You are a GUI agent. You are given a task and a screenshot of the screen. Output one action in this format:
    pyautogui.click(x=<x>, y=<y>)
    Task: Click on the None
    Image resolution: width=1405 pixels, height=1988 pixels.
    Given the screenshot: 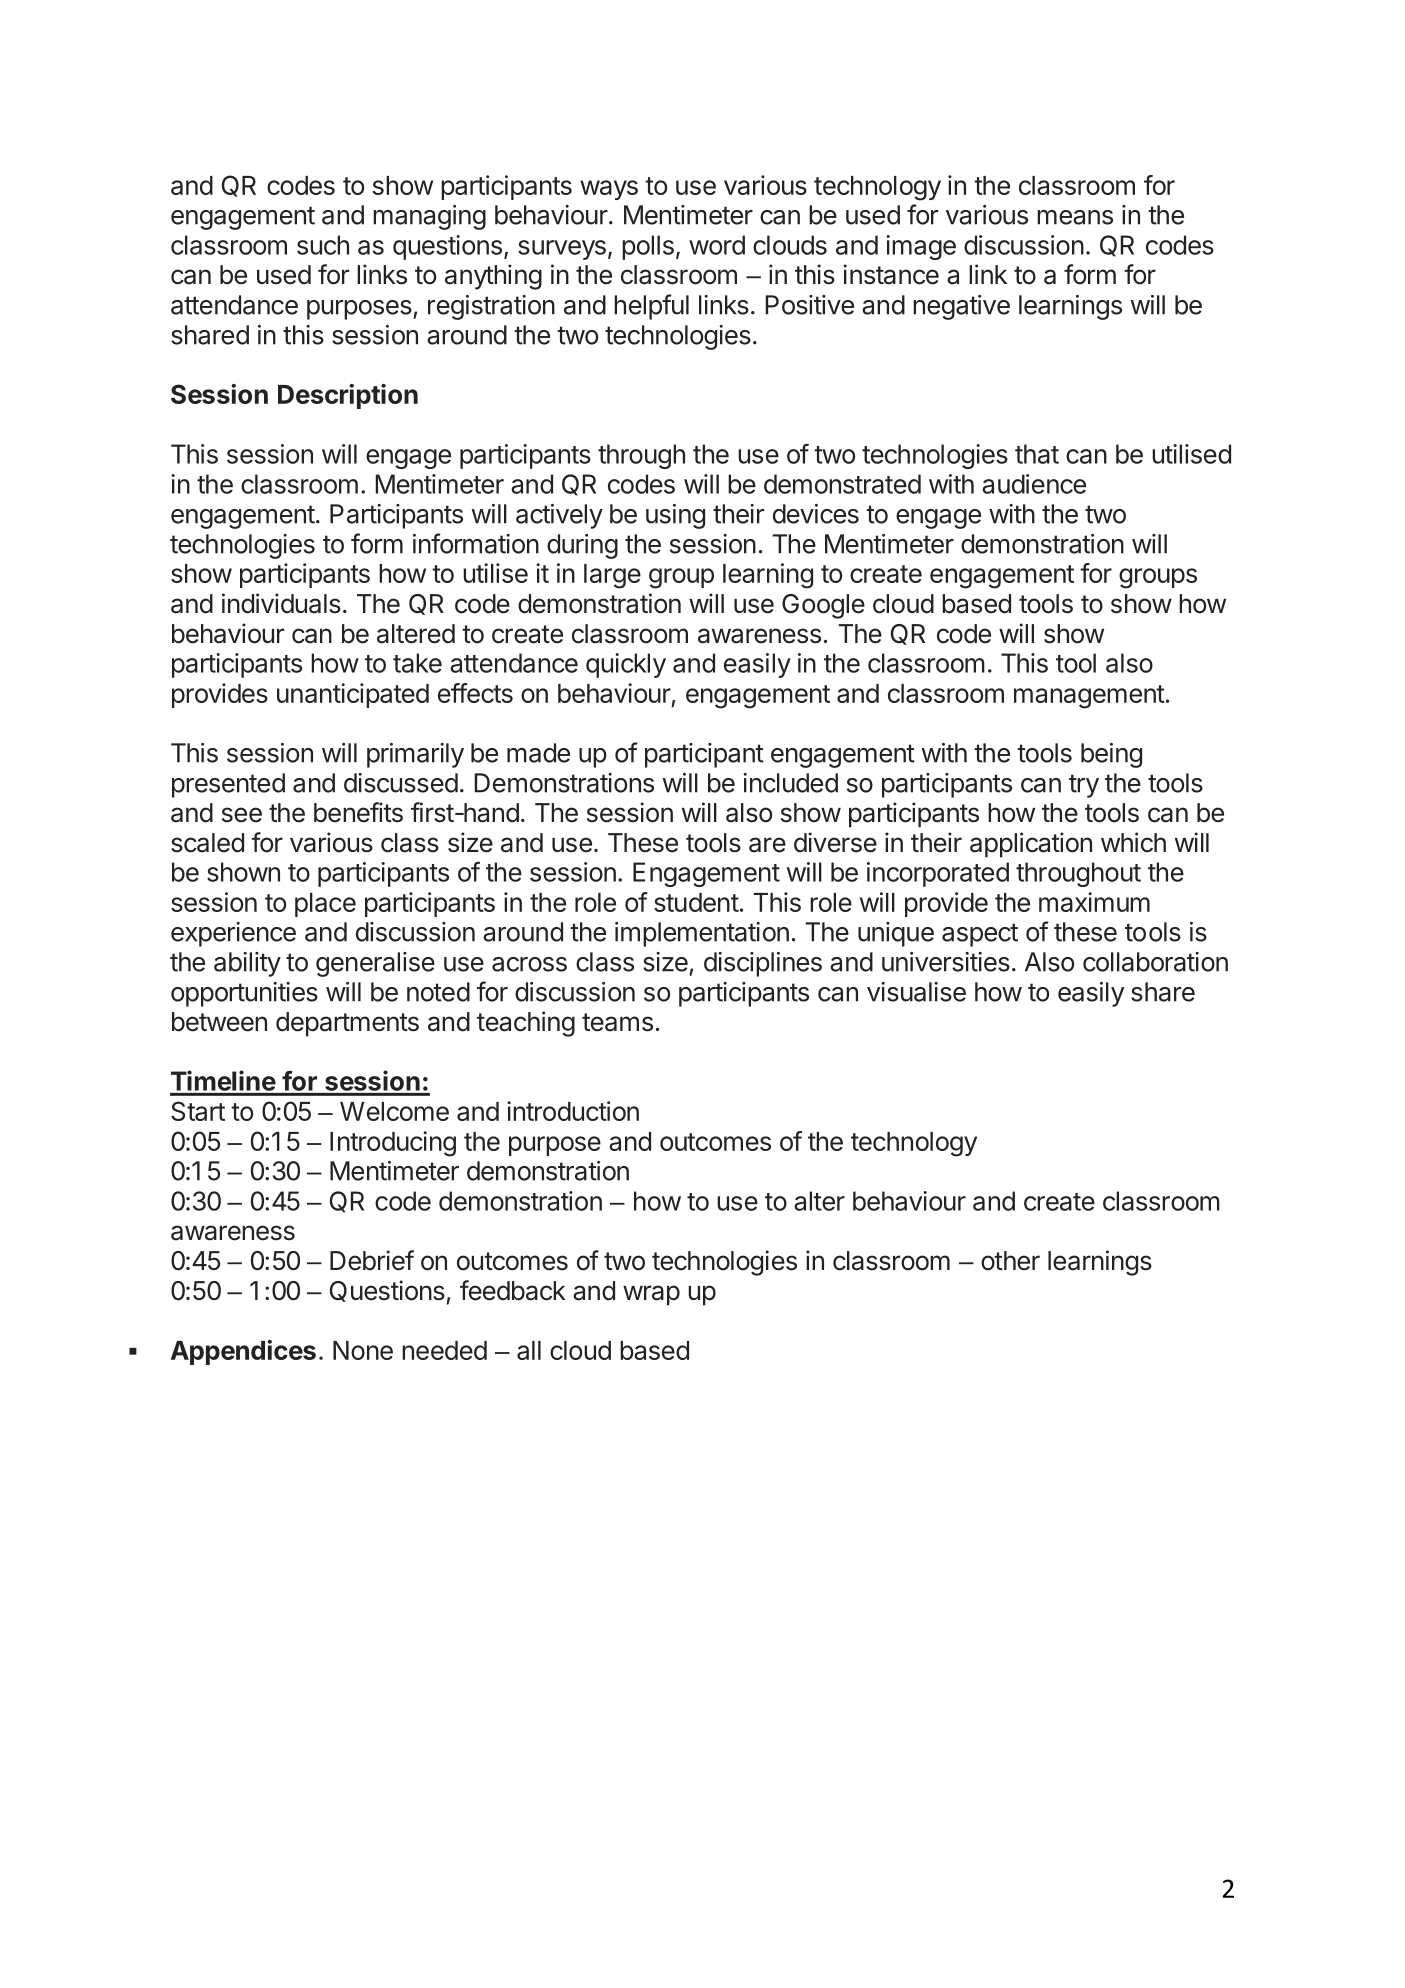 What is the action you would take?
    pyautogui.click(x=363, y=1350)
